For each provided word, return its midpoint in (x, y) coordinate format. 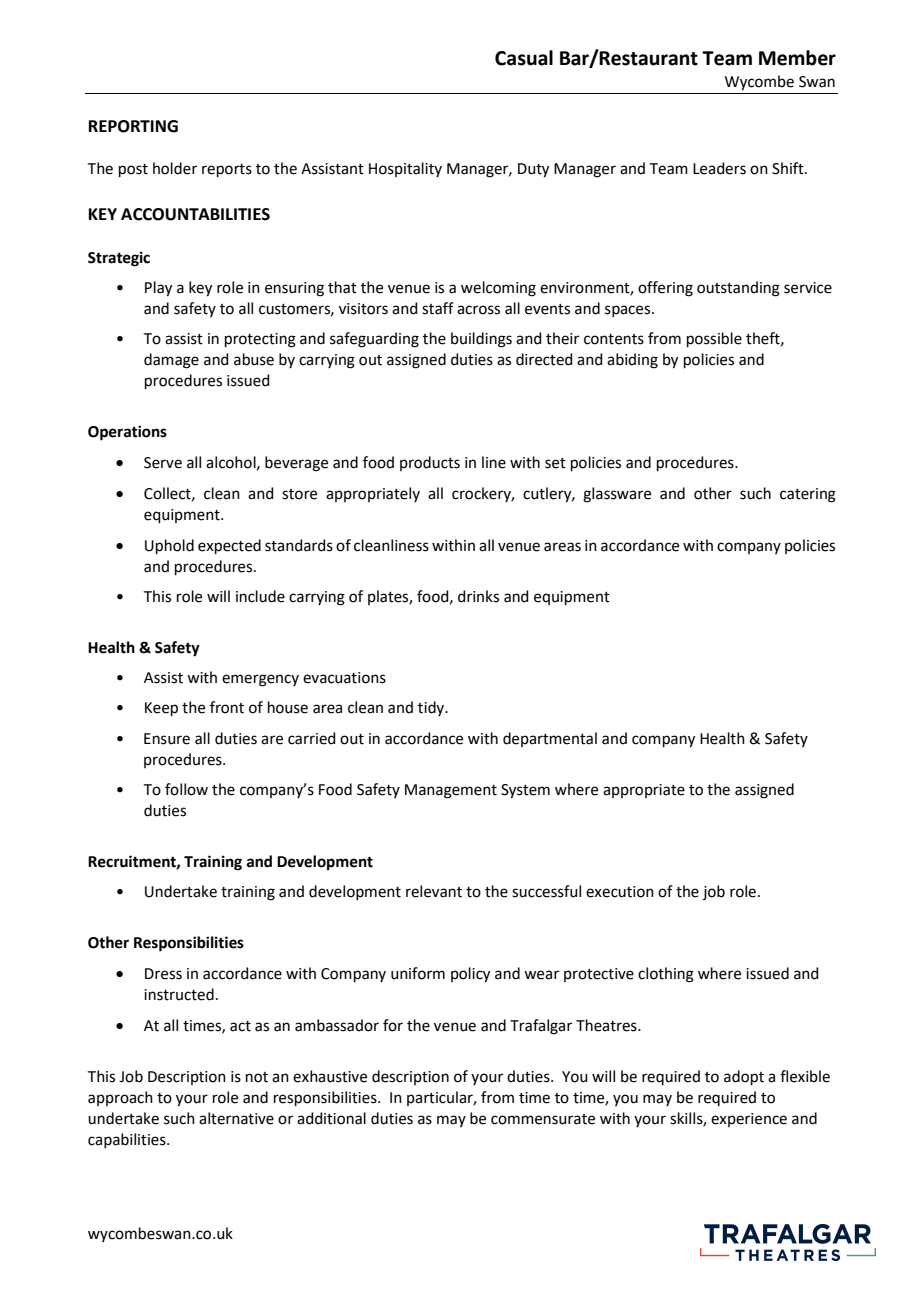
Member (797, 58)
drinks (478, 596)
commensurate (543, 1119)
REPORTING (133, 126)
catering (808, 495)
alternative (236, 1118)
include (260, 596)
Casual (524, 58)
